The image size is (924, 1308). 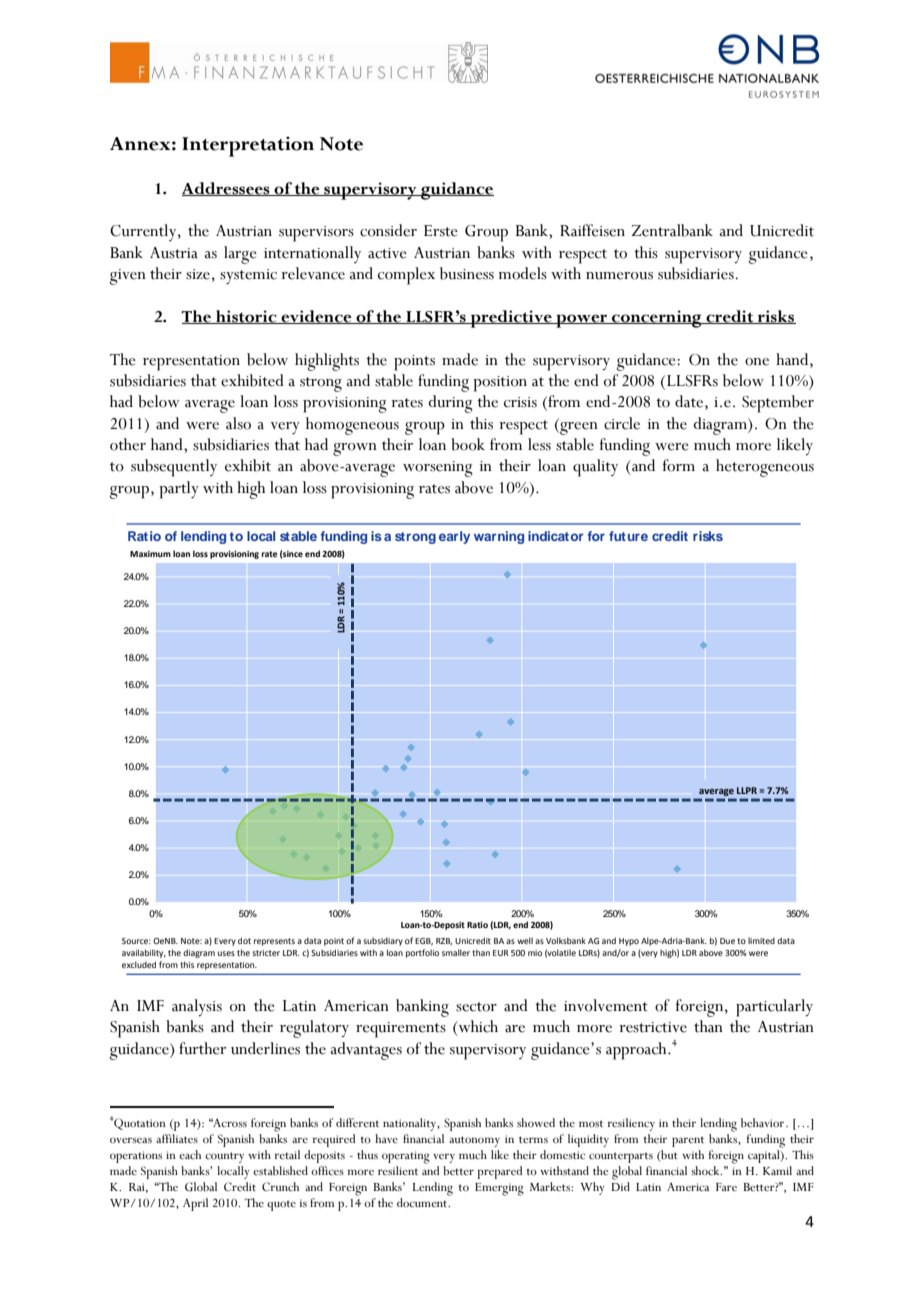 I want to click on Maximum, so click(x=150, y=554).
